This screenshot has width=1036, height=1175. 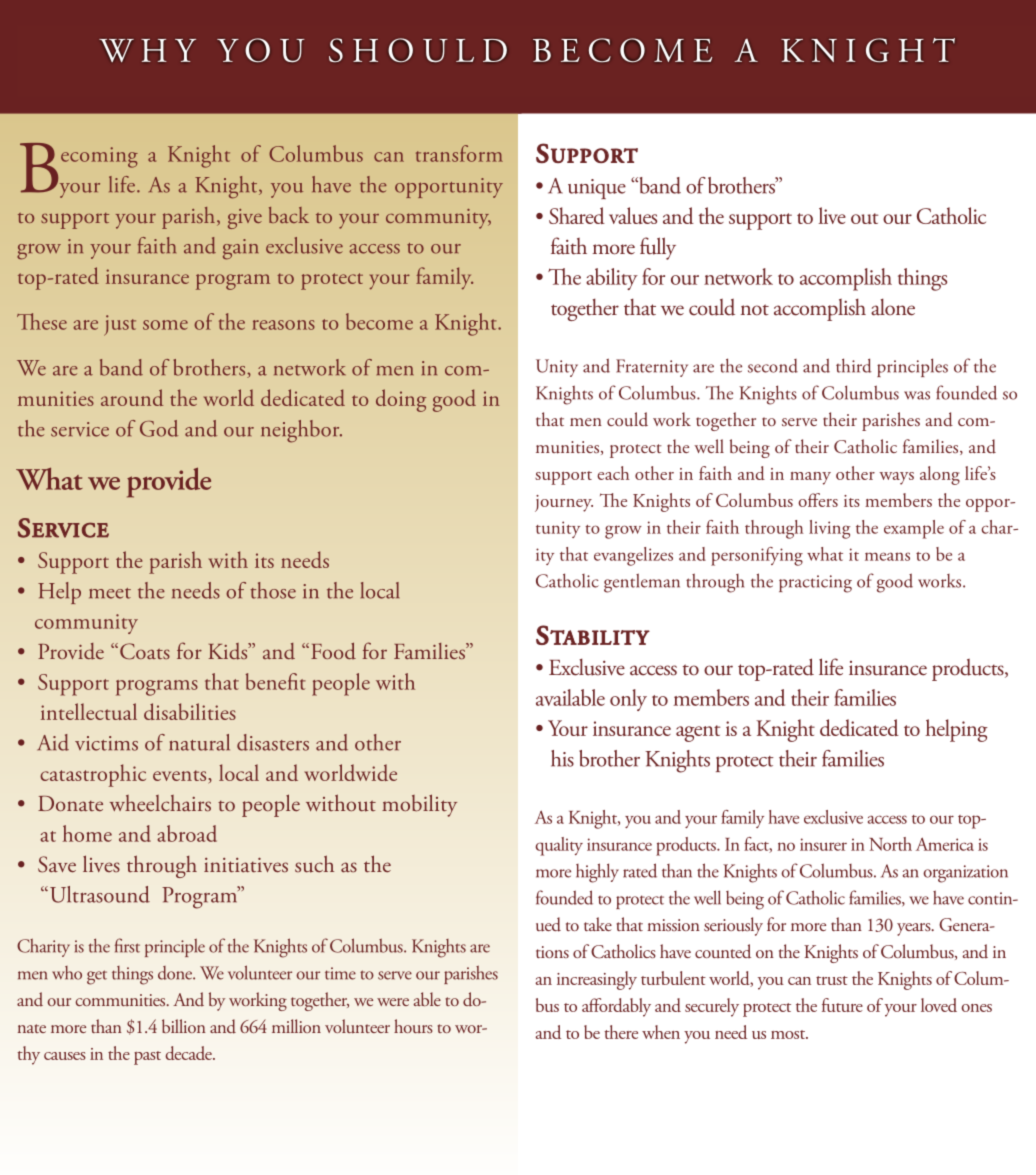 I want to click on north, so click(x=890, y=844).
